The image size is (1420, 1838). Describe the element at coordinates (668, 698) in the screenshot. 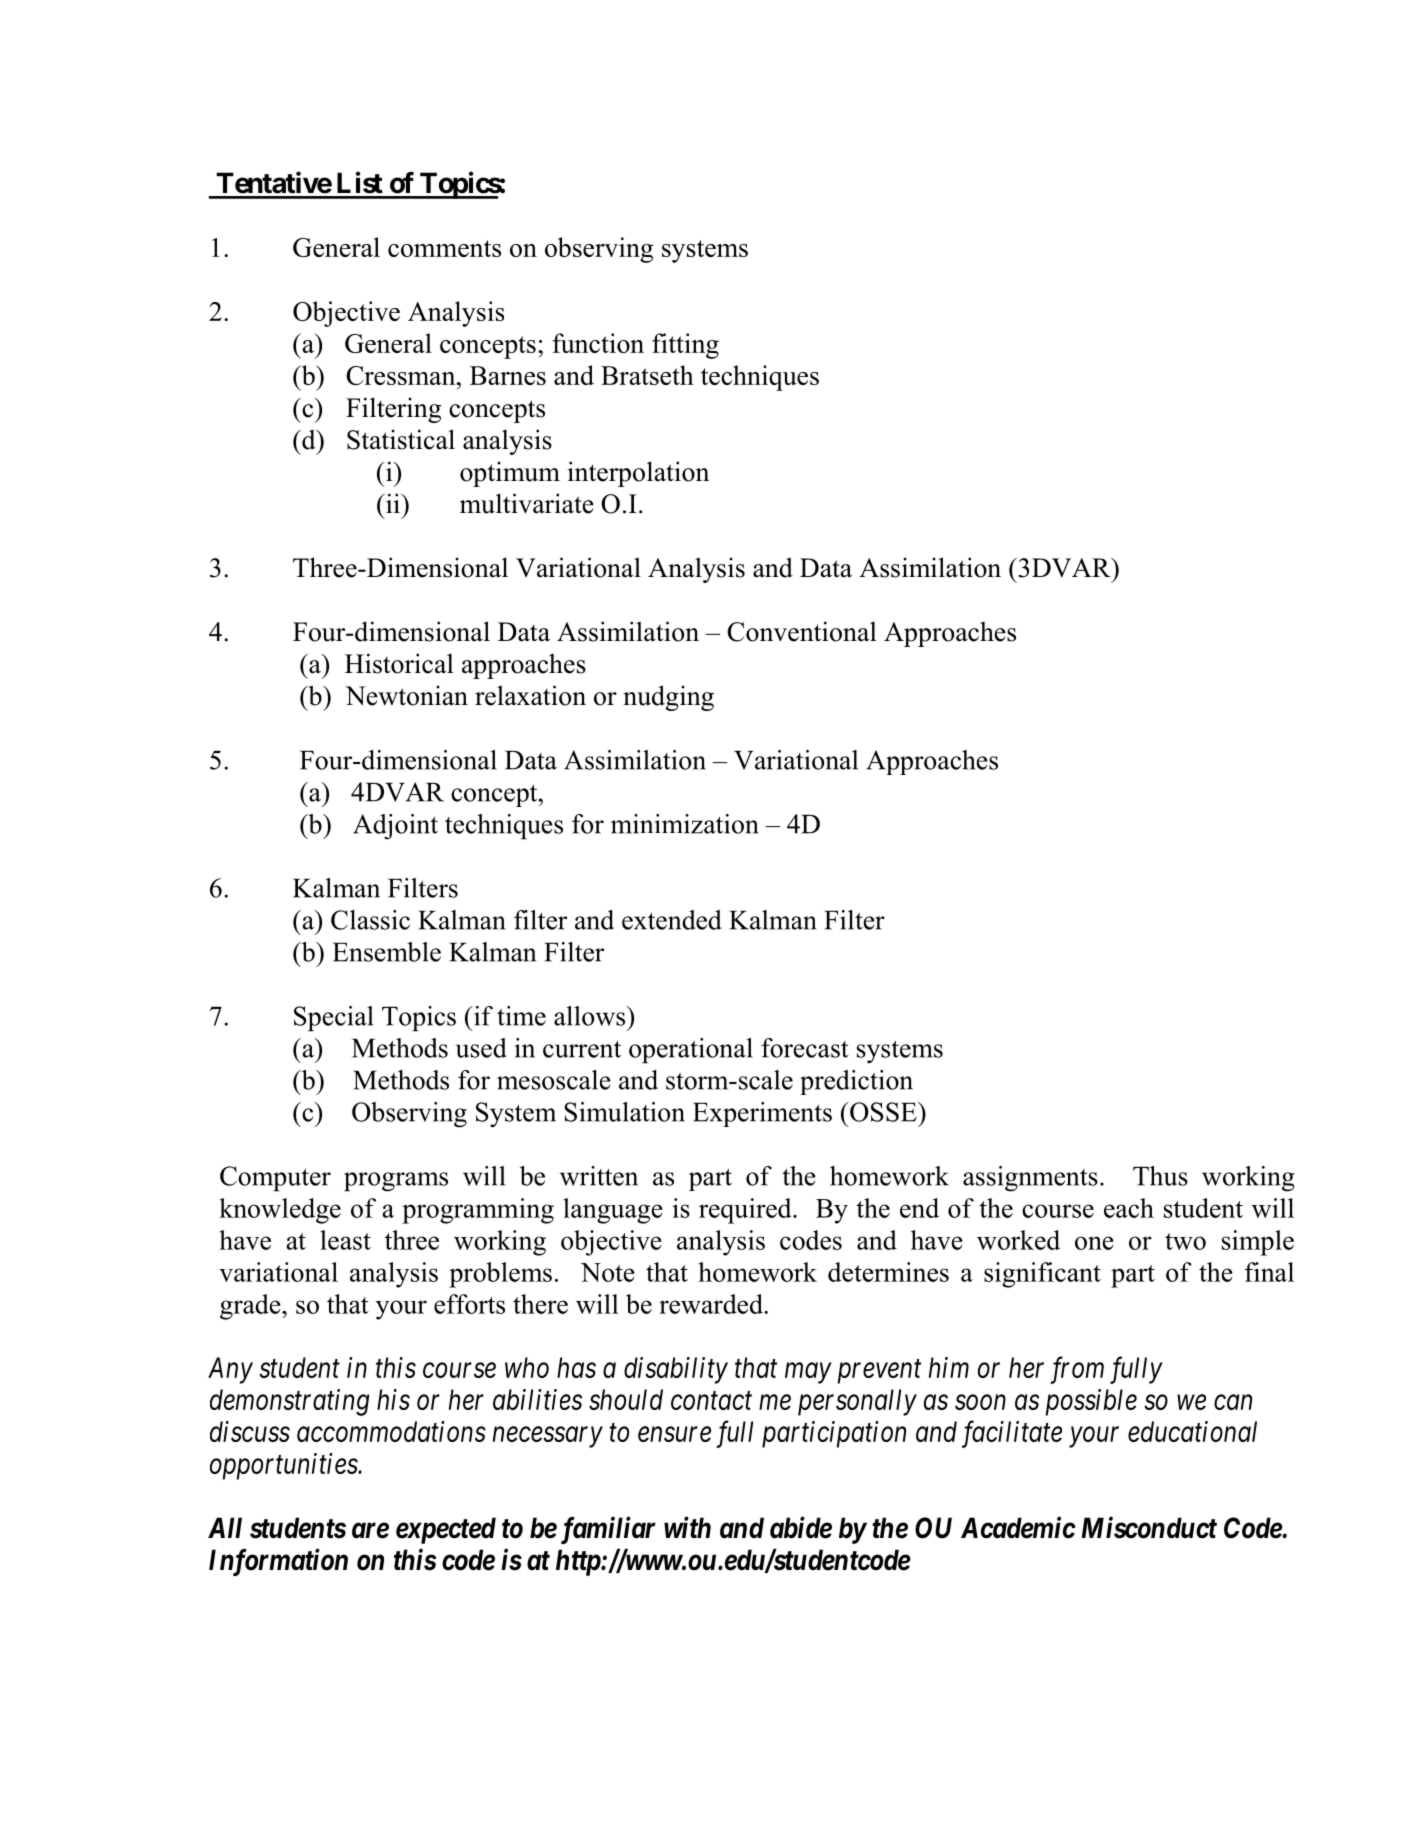

I see `nudging` at that location.
